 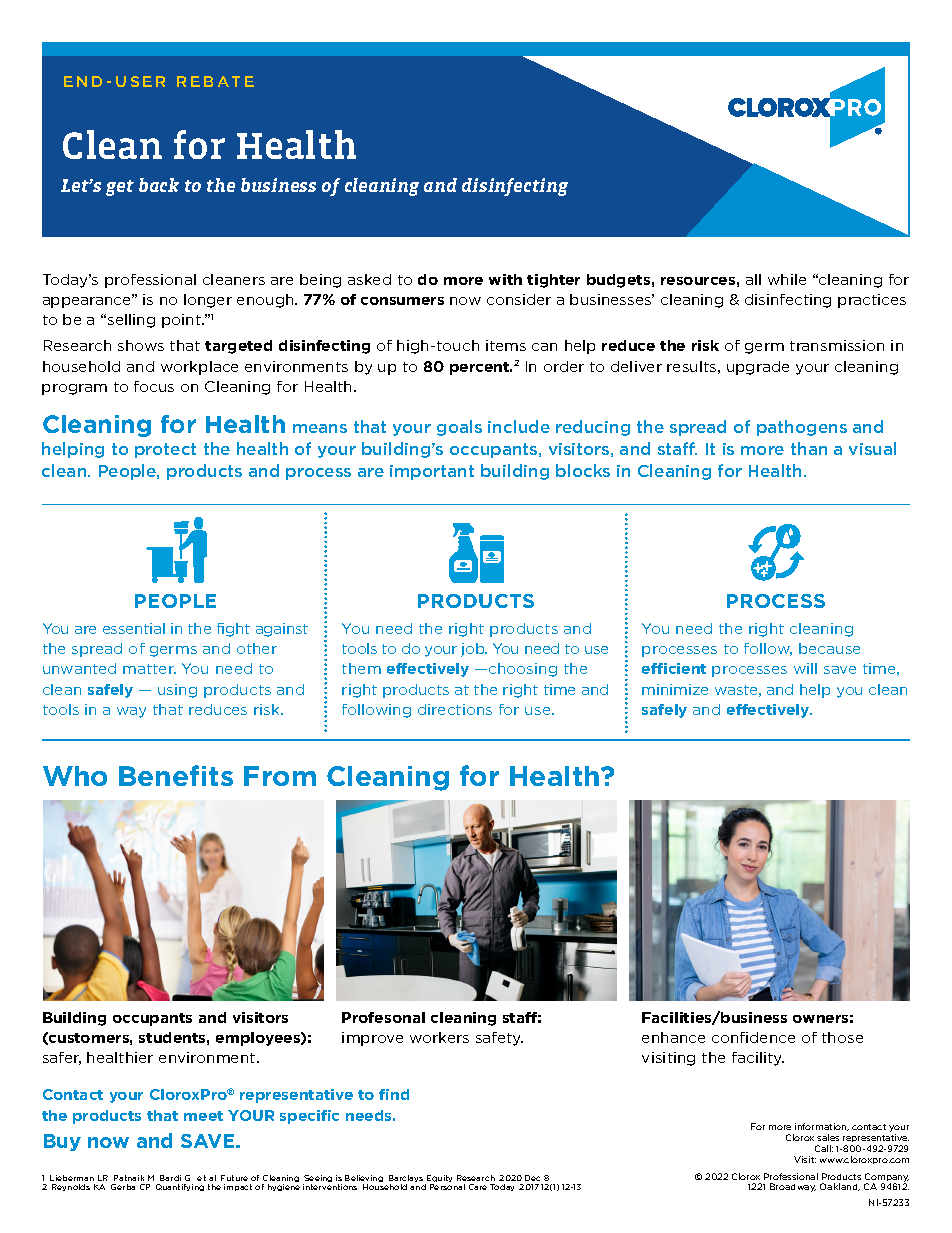 I want to click on using, so click(x=177, y=691).
